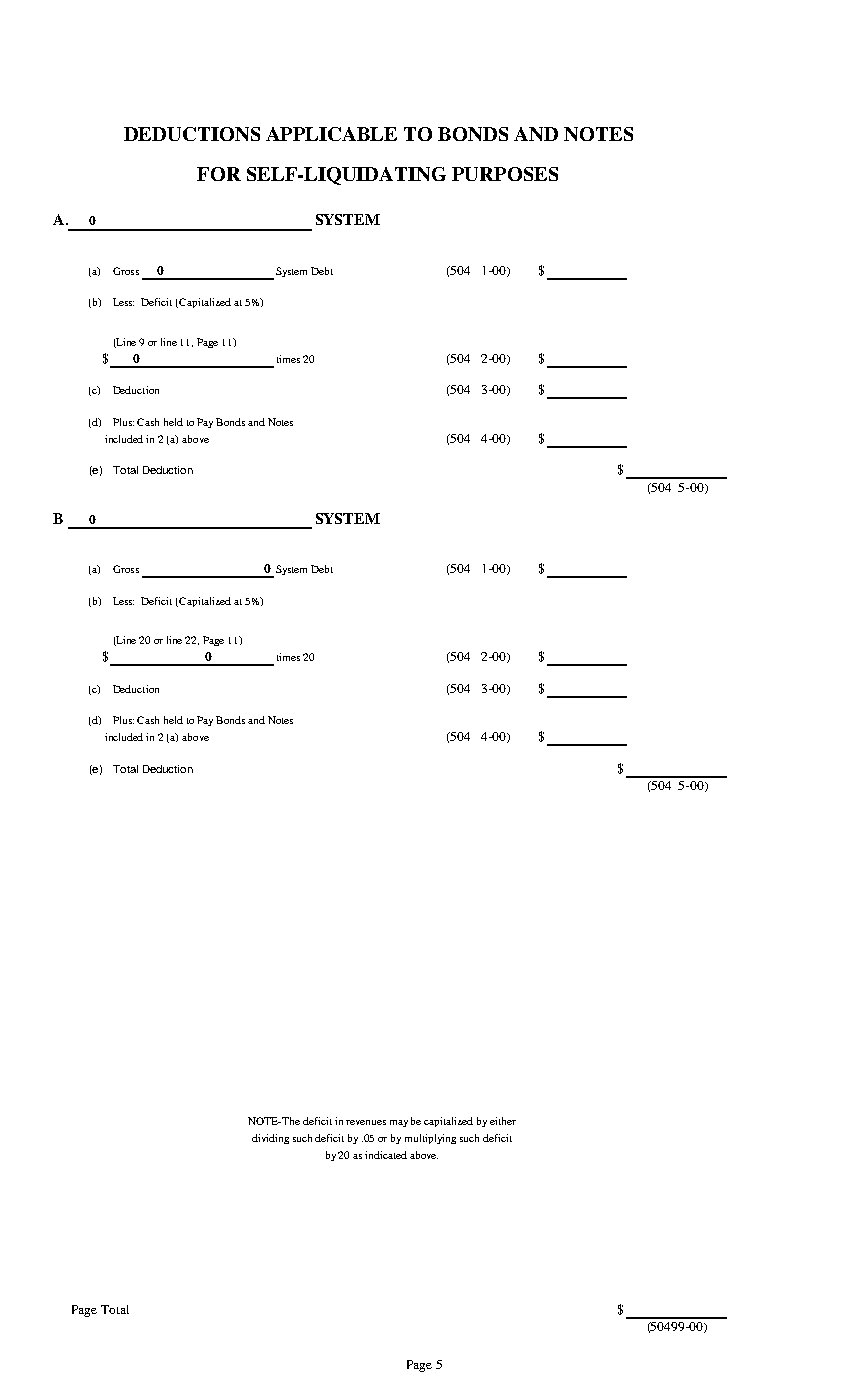  I want to click on FOR, so click(219, 174).
